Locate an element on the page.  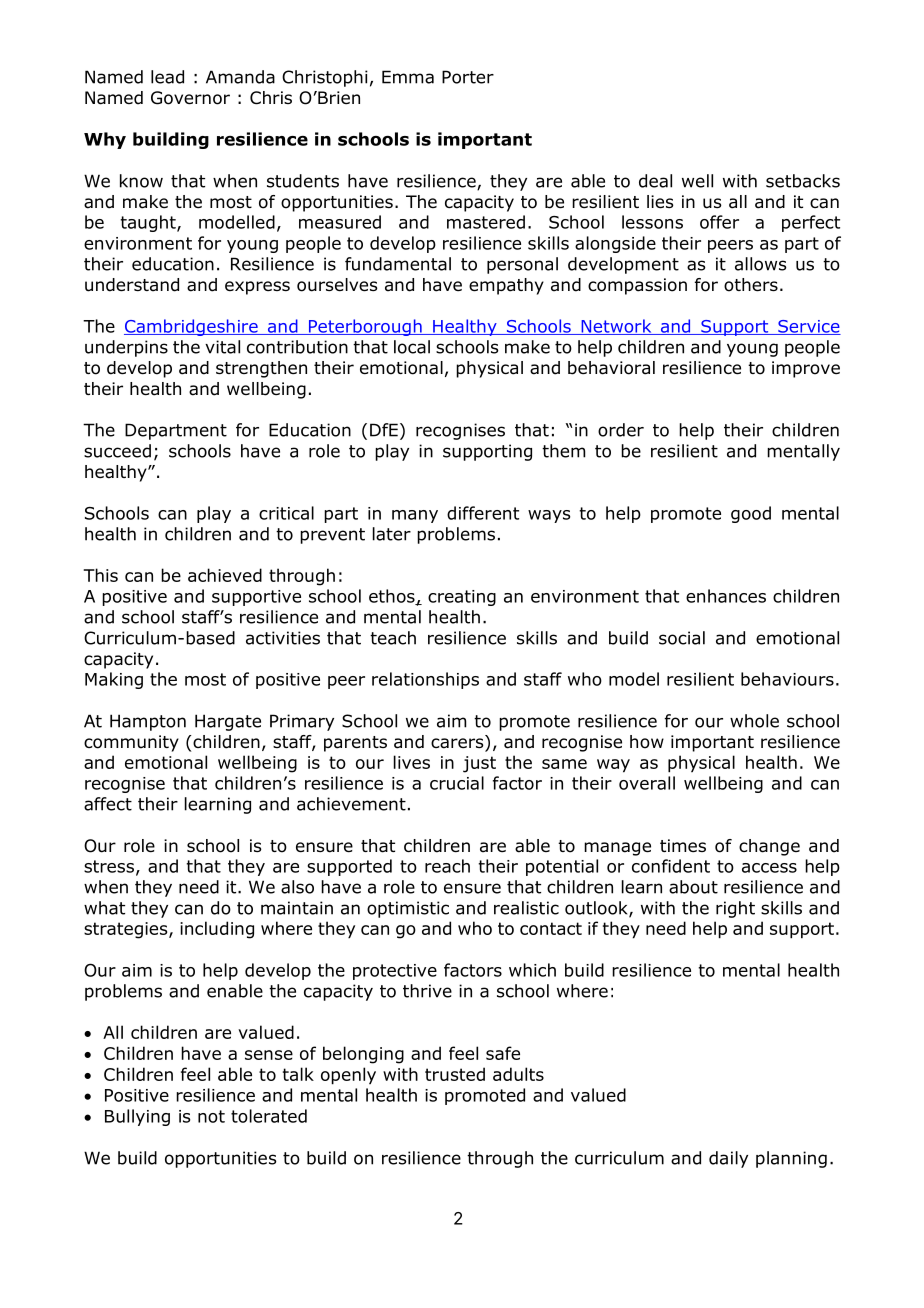
empathy is located at coordinates (506, 286).
